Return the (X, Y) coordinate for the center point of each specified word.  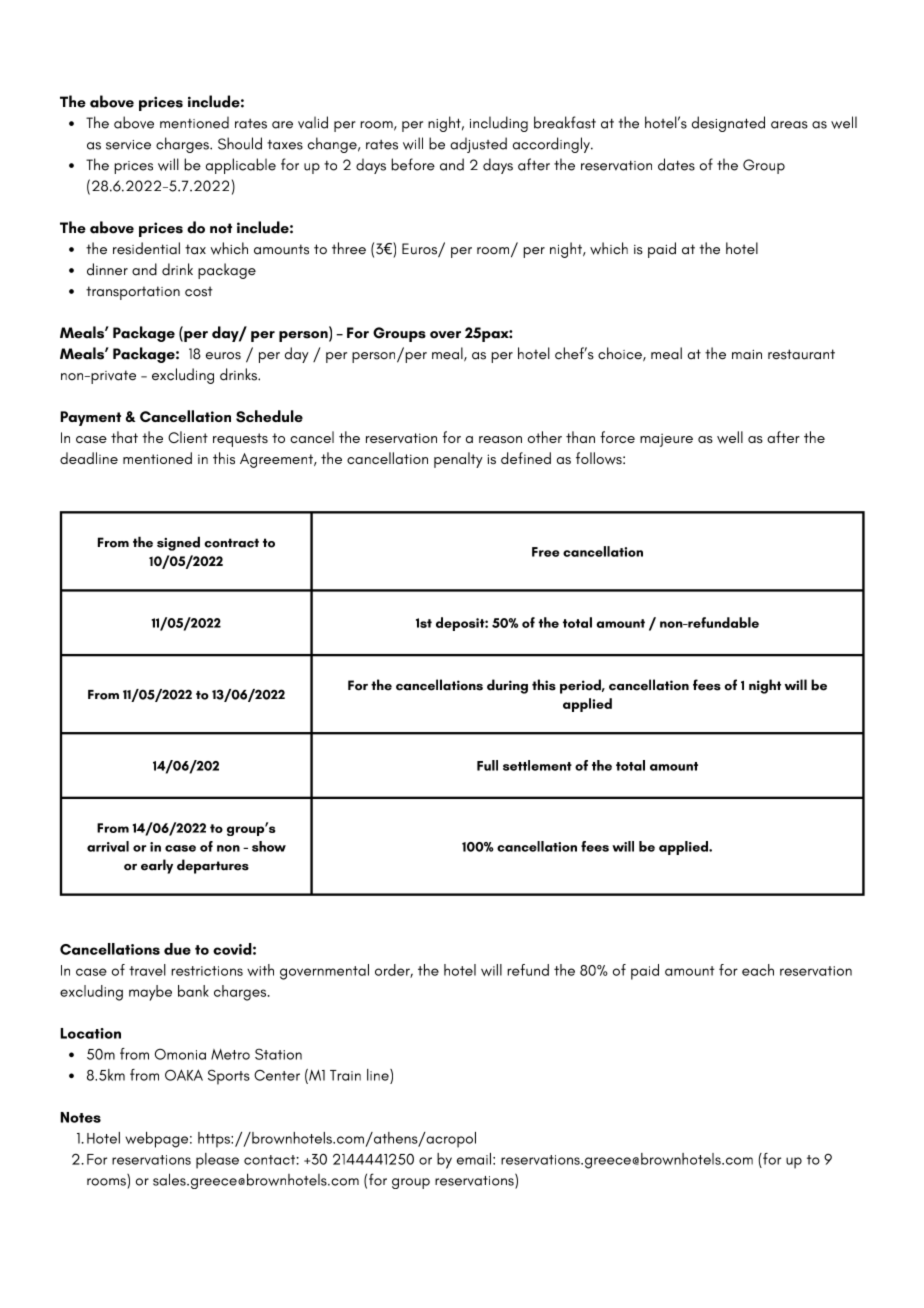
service (128, 145)
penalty (458, 460)
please (217, 1161)
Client (188, 437)
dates (676, 164)
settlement (537, 765)
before (413, 164)
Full (487, 765)
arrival (108, 846)
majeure (666, 440)
